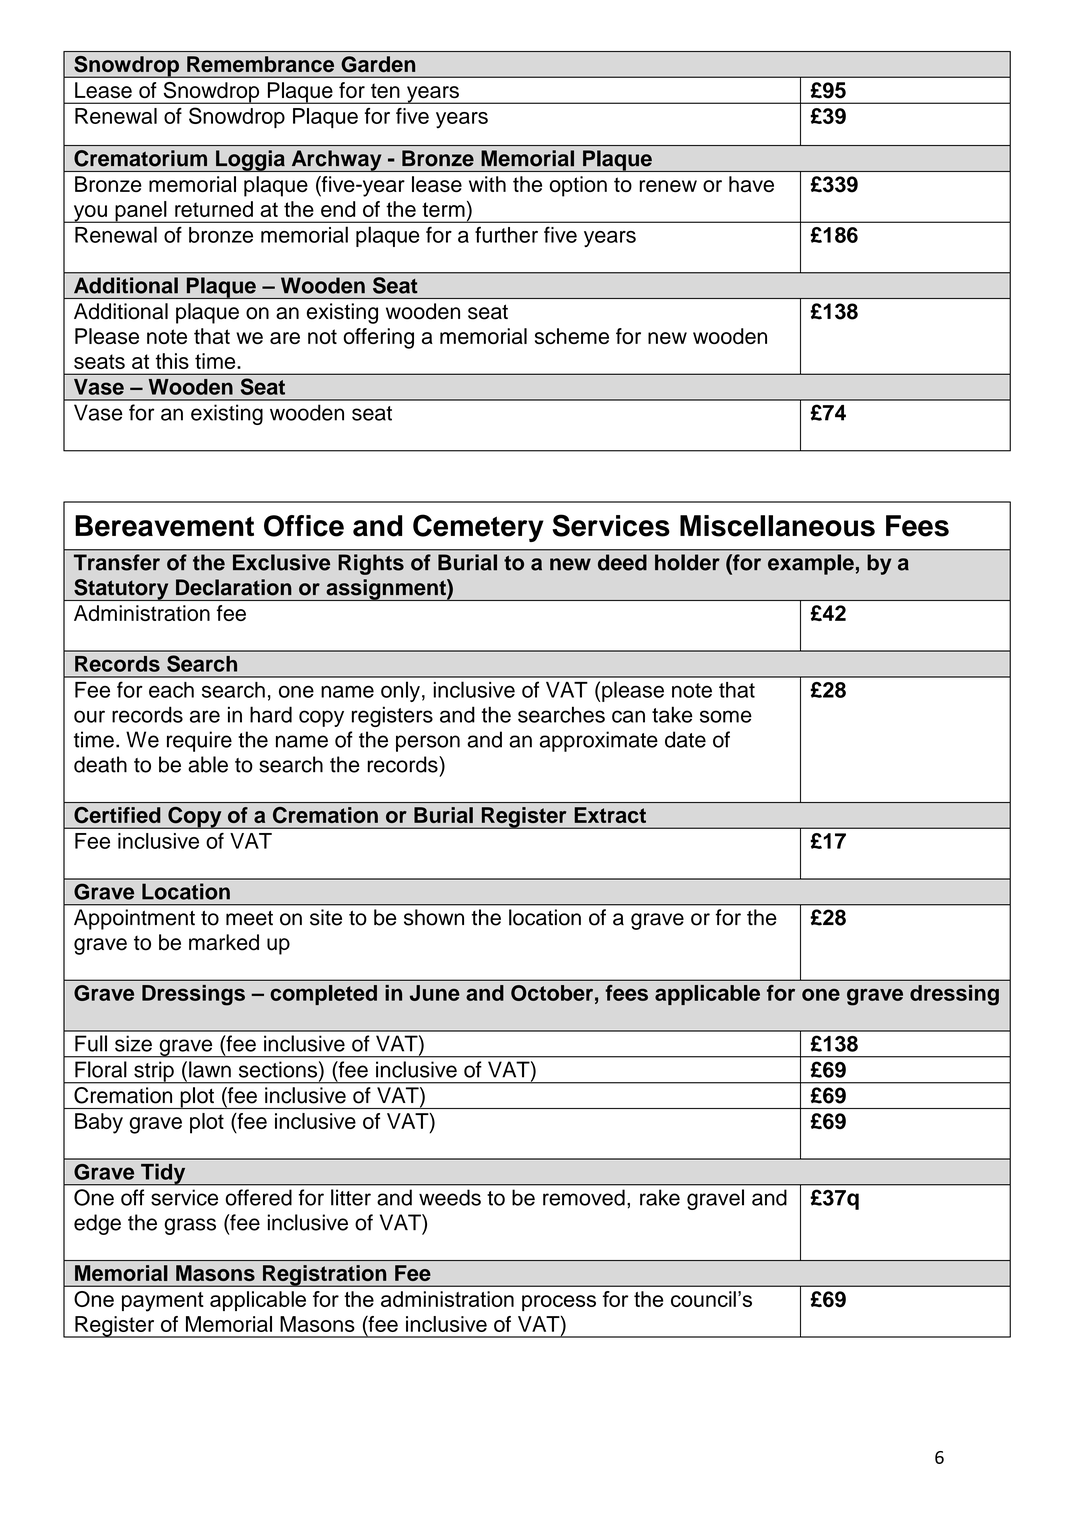 The height and width of the screenshot is (1519, 1074). What do you see at coordinates (435, 993) in the screenshot?
I see `June` at bounding box center [435, 993].
